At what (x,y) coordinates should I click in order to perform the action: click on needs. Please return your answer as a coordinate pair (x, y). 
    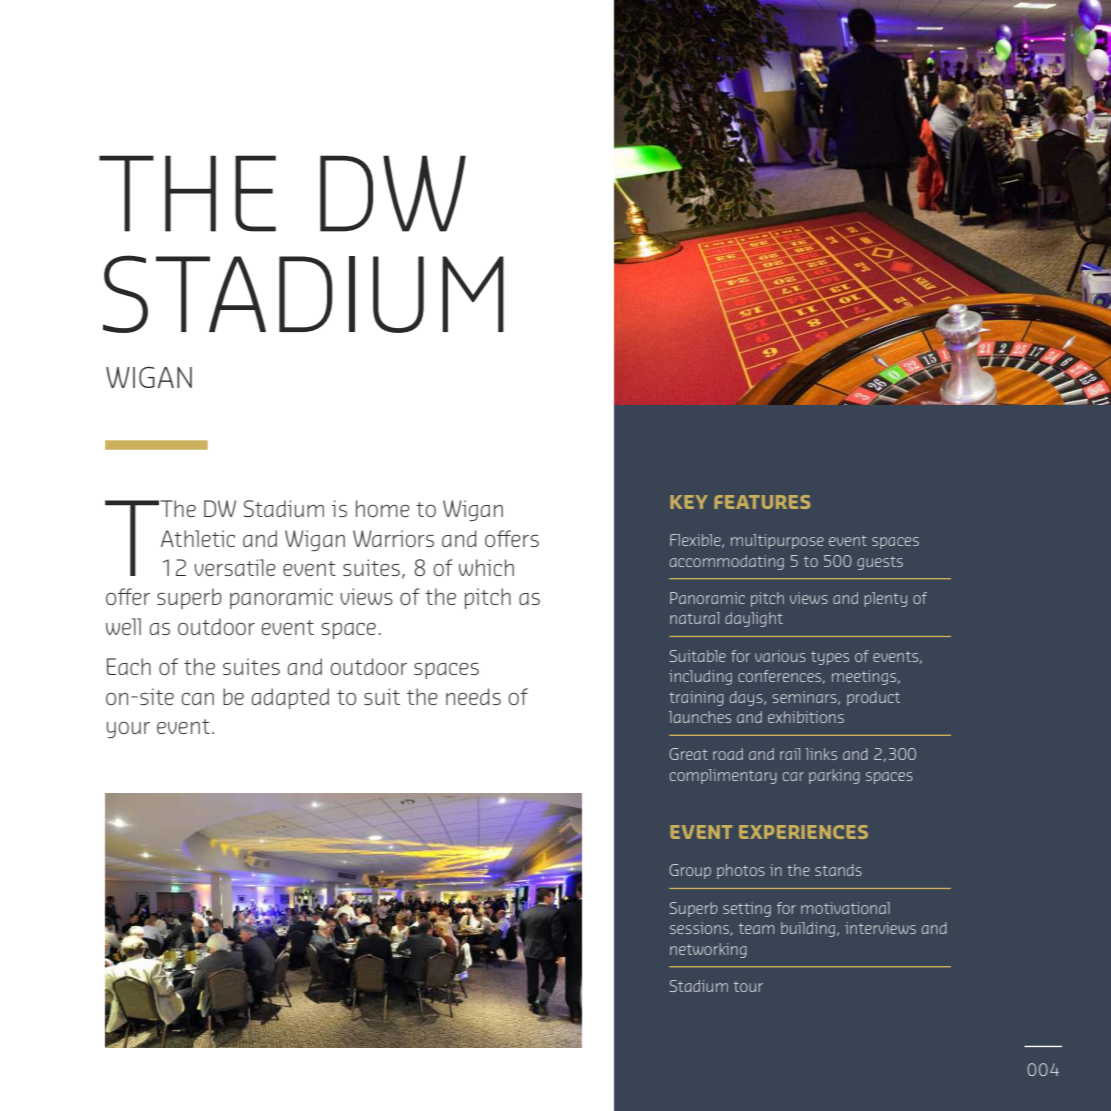
    Looking at the image, I should click on (473, 696).
